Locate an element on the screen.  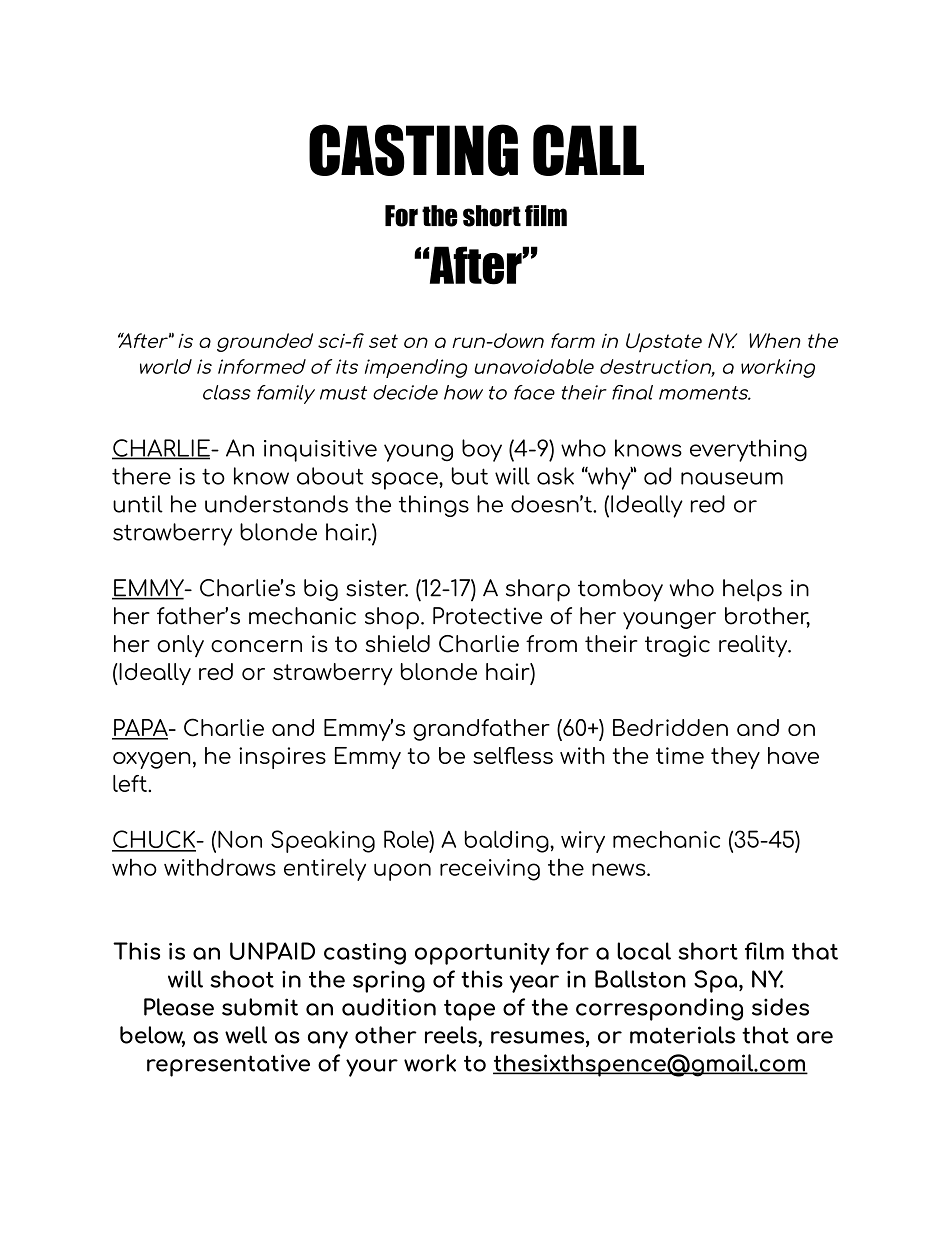
left is located at coordinates (131, 783).
